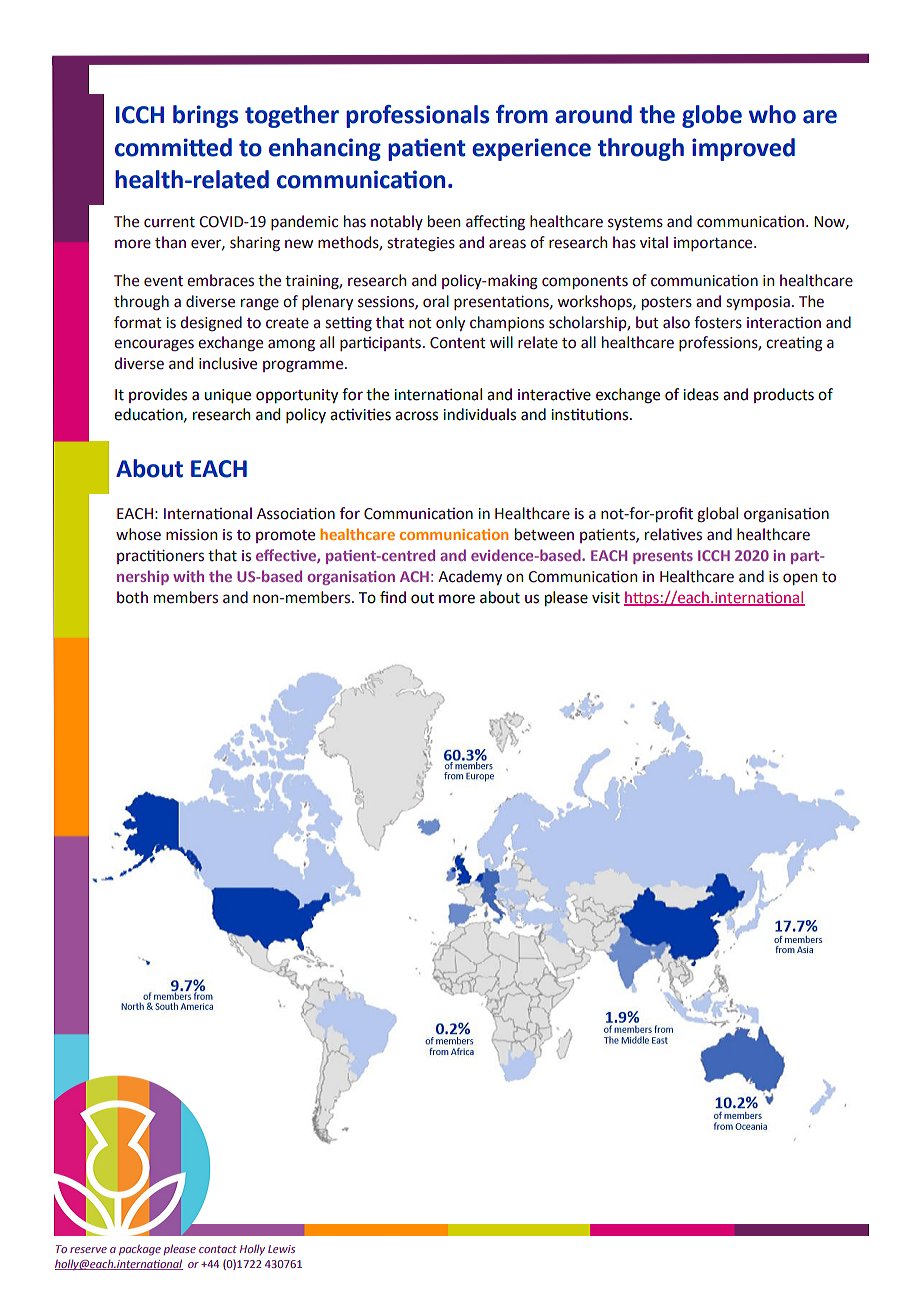 Image resolution: width=924 pixels, height=1308 pixels. Describe the element at coordinates (173, 147) in the screenshot. I see `committed` at that location.
